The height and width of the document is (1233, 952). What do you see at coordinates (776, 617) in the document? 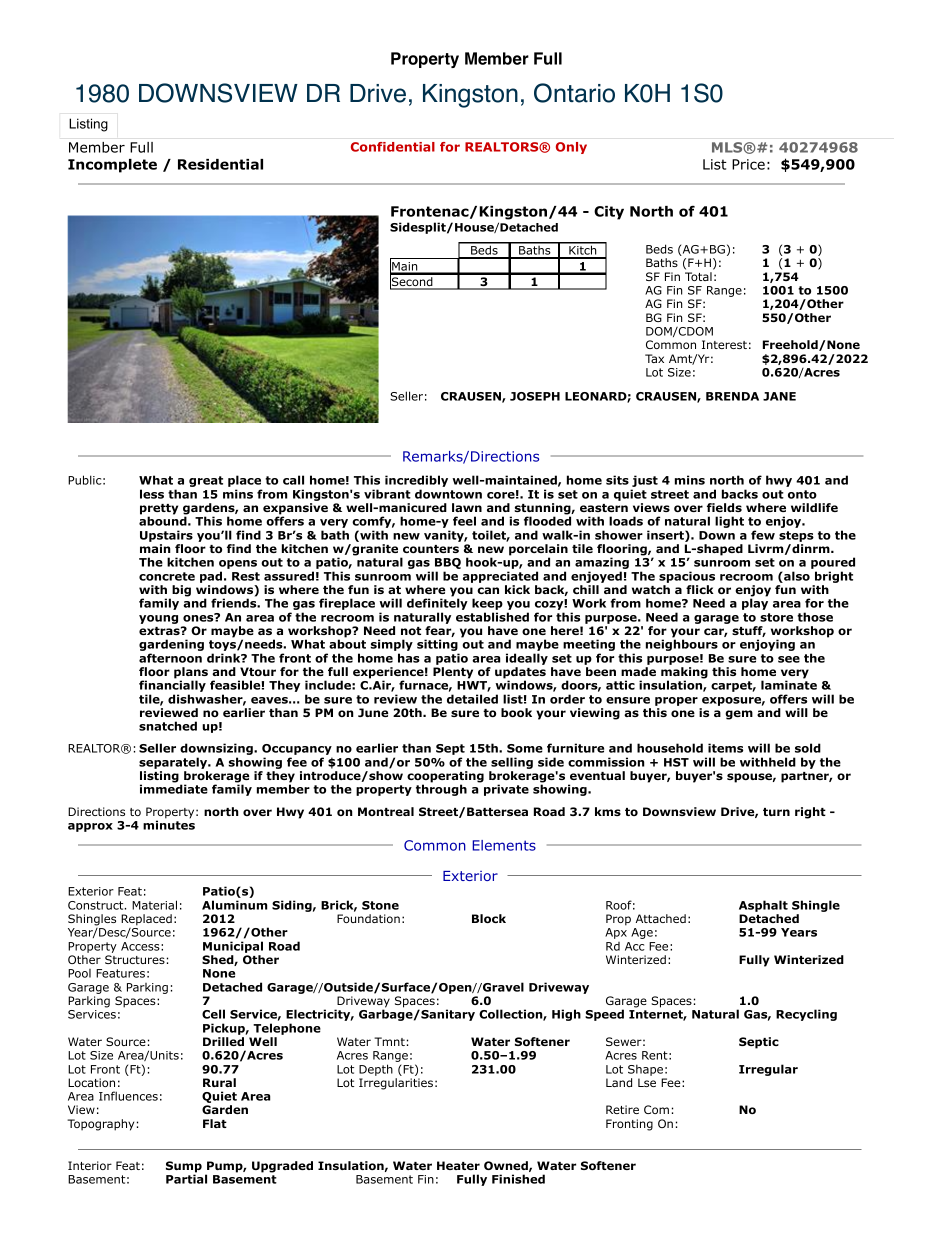
I see `store` at bounding box center [776, 617].
